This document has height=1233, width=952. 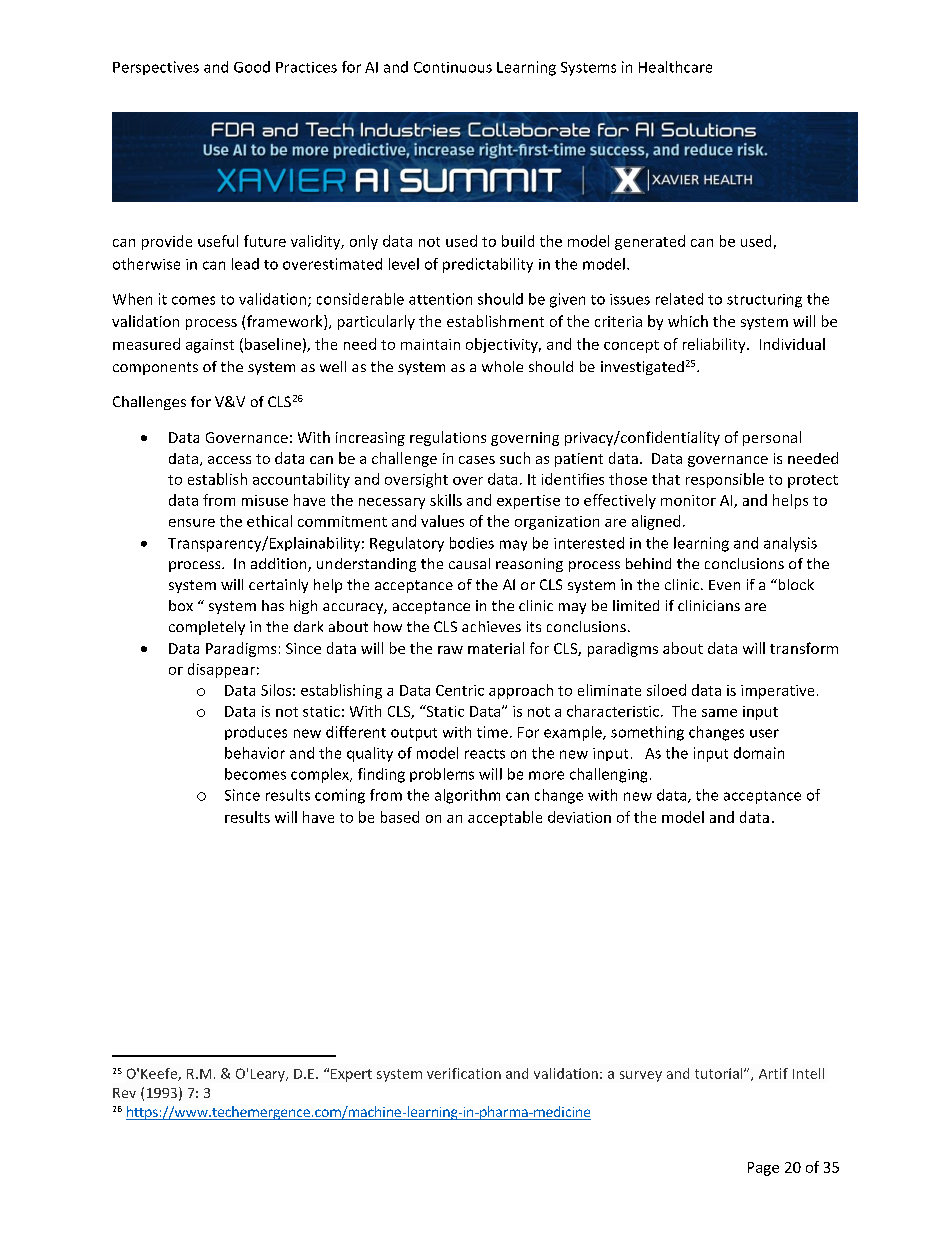 What do you see at coordinates (675, 67) in the document?
I see `Healthcare` at bounding box center [675, 67].
